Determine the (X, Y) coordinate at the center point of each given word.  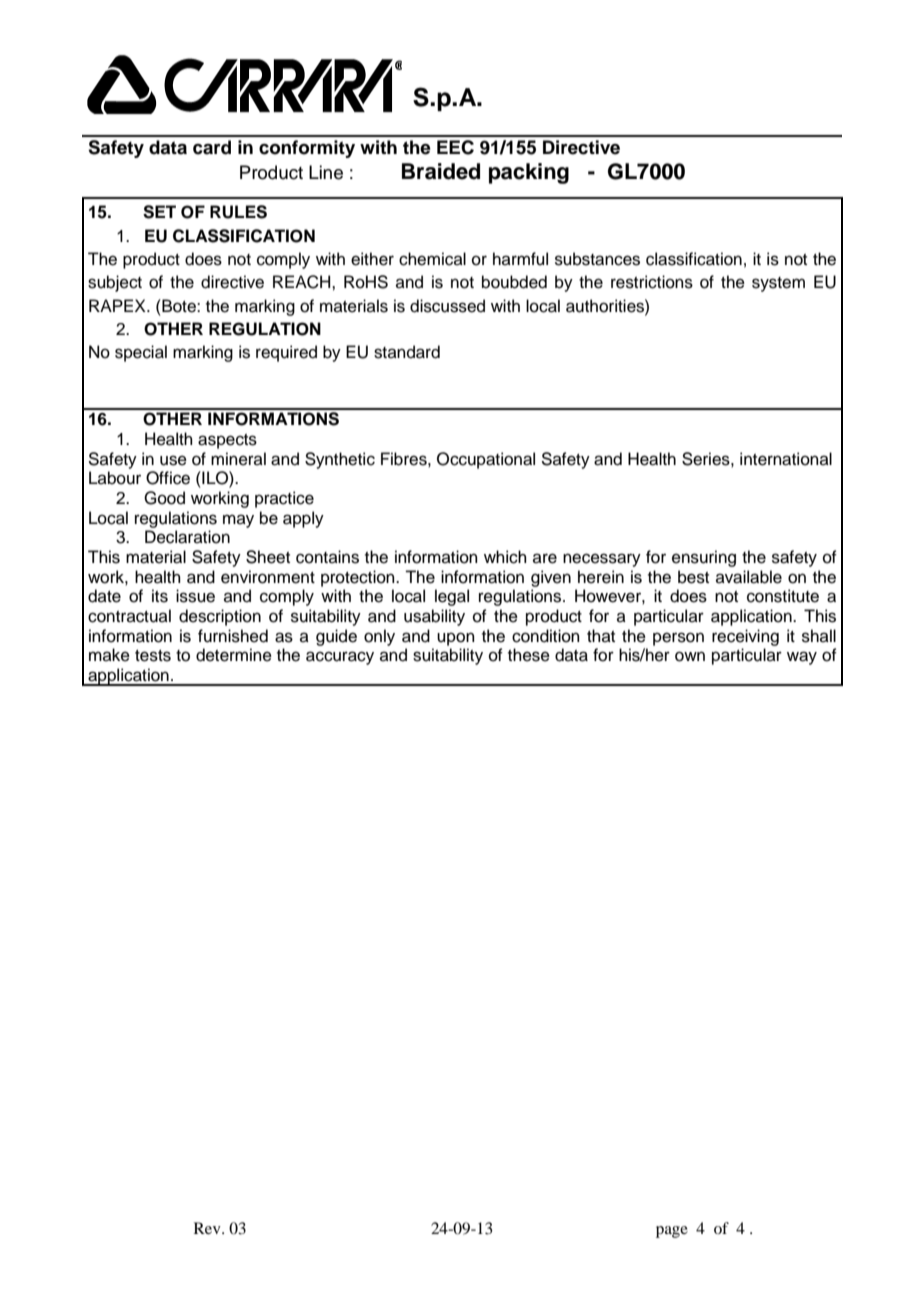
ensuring (704, 558)
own (690, 656)
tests (153, 656)
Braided (441, 171)
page (672, 1232)
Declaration (187, 537)
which (505, 557)
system (778, 284)
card (212, 147)
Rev (208, 1228)
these (529, 655)
